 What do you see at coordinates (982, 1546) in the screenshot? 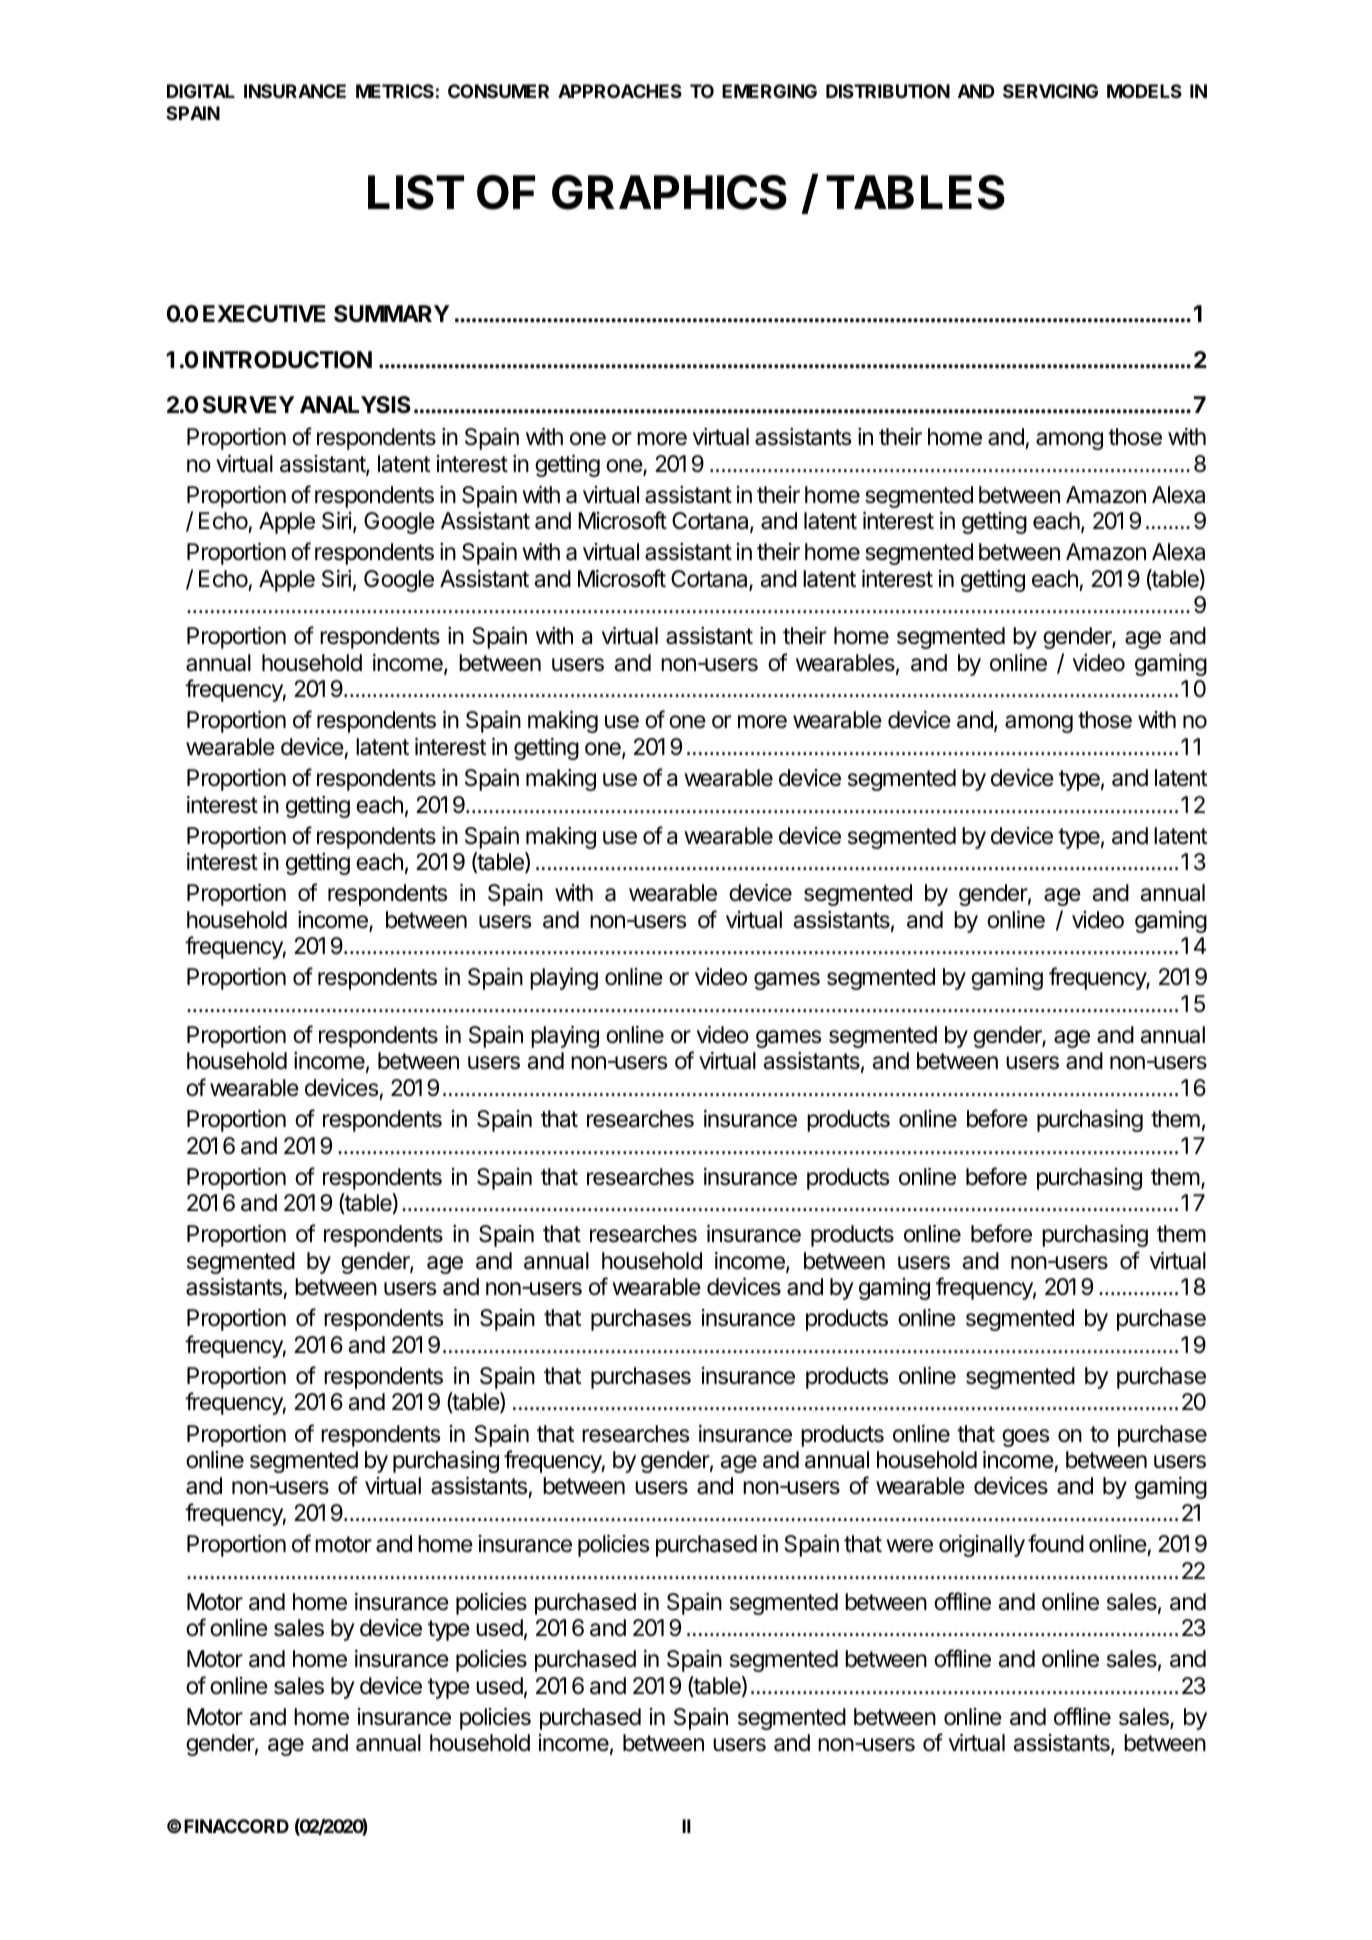
I see `originally` at bounding box center [982, 1546].
